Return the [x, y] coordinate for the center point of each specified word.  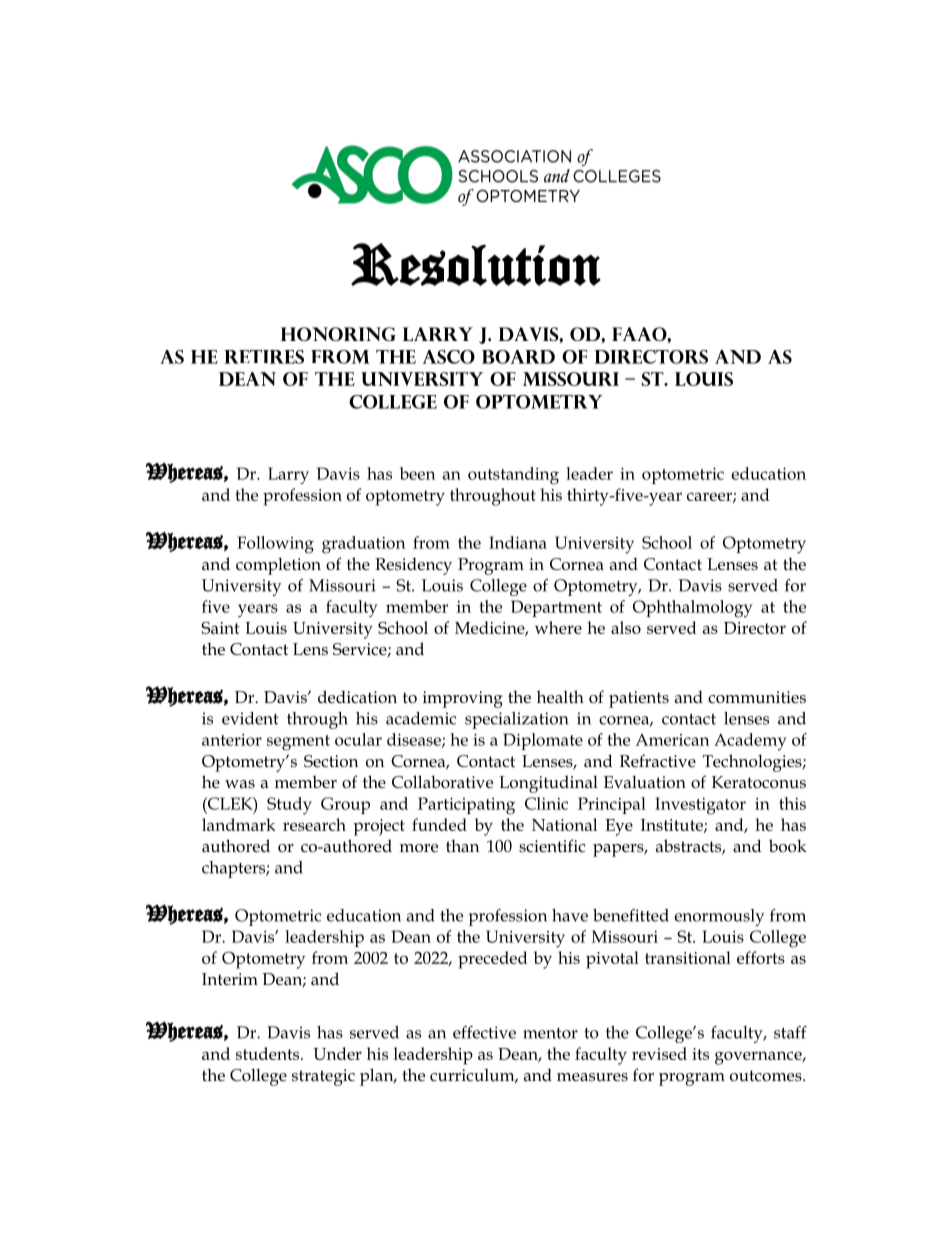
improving [463, 699]
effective [484, 1032]
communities [757, 697]
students [269, 1053]
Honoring [338, 334]
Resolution [476, 264]
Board [518, 357]
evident [250, 718]
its [700, 1054]
